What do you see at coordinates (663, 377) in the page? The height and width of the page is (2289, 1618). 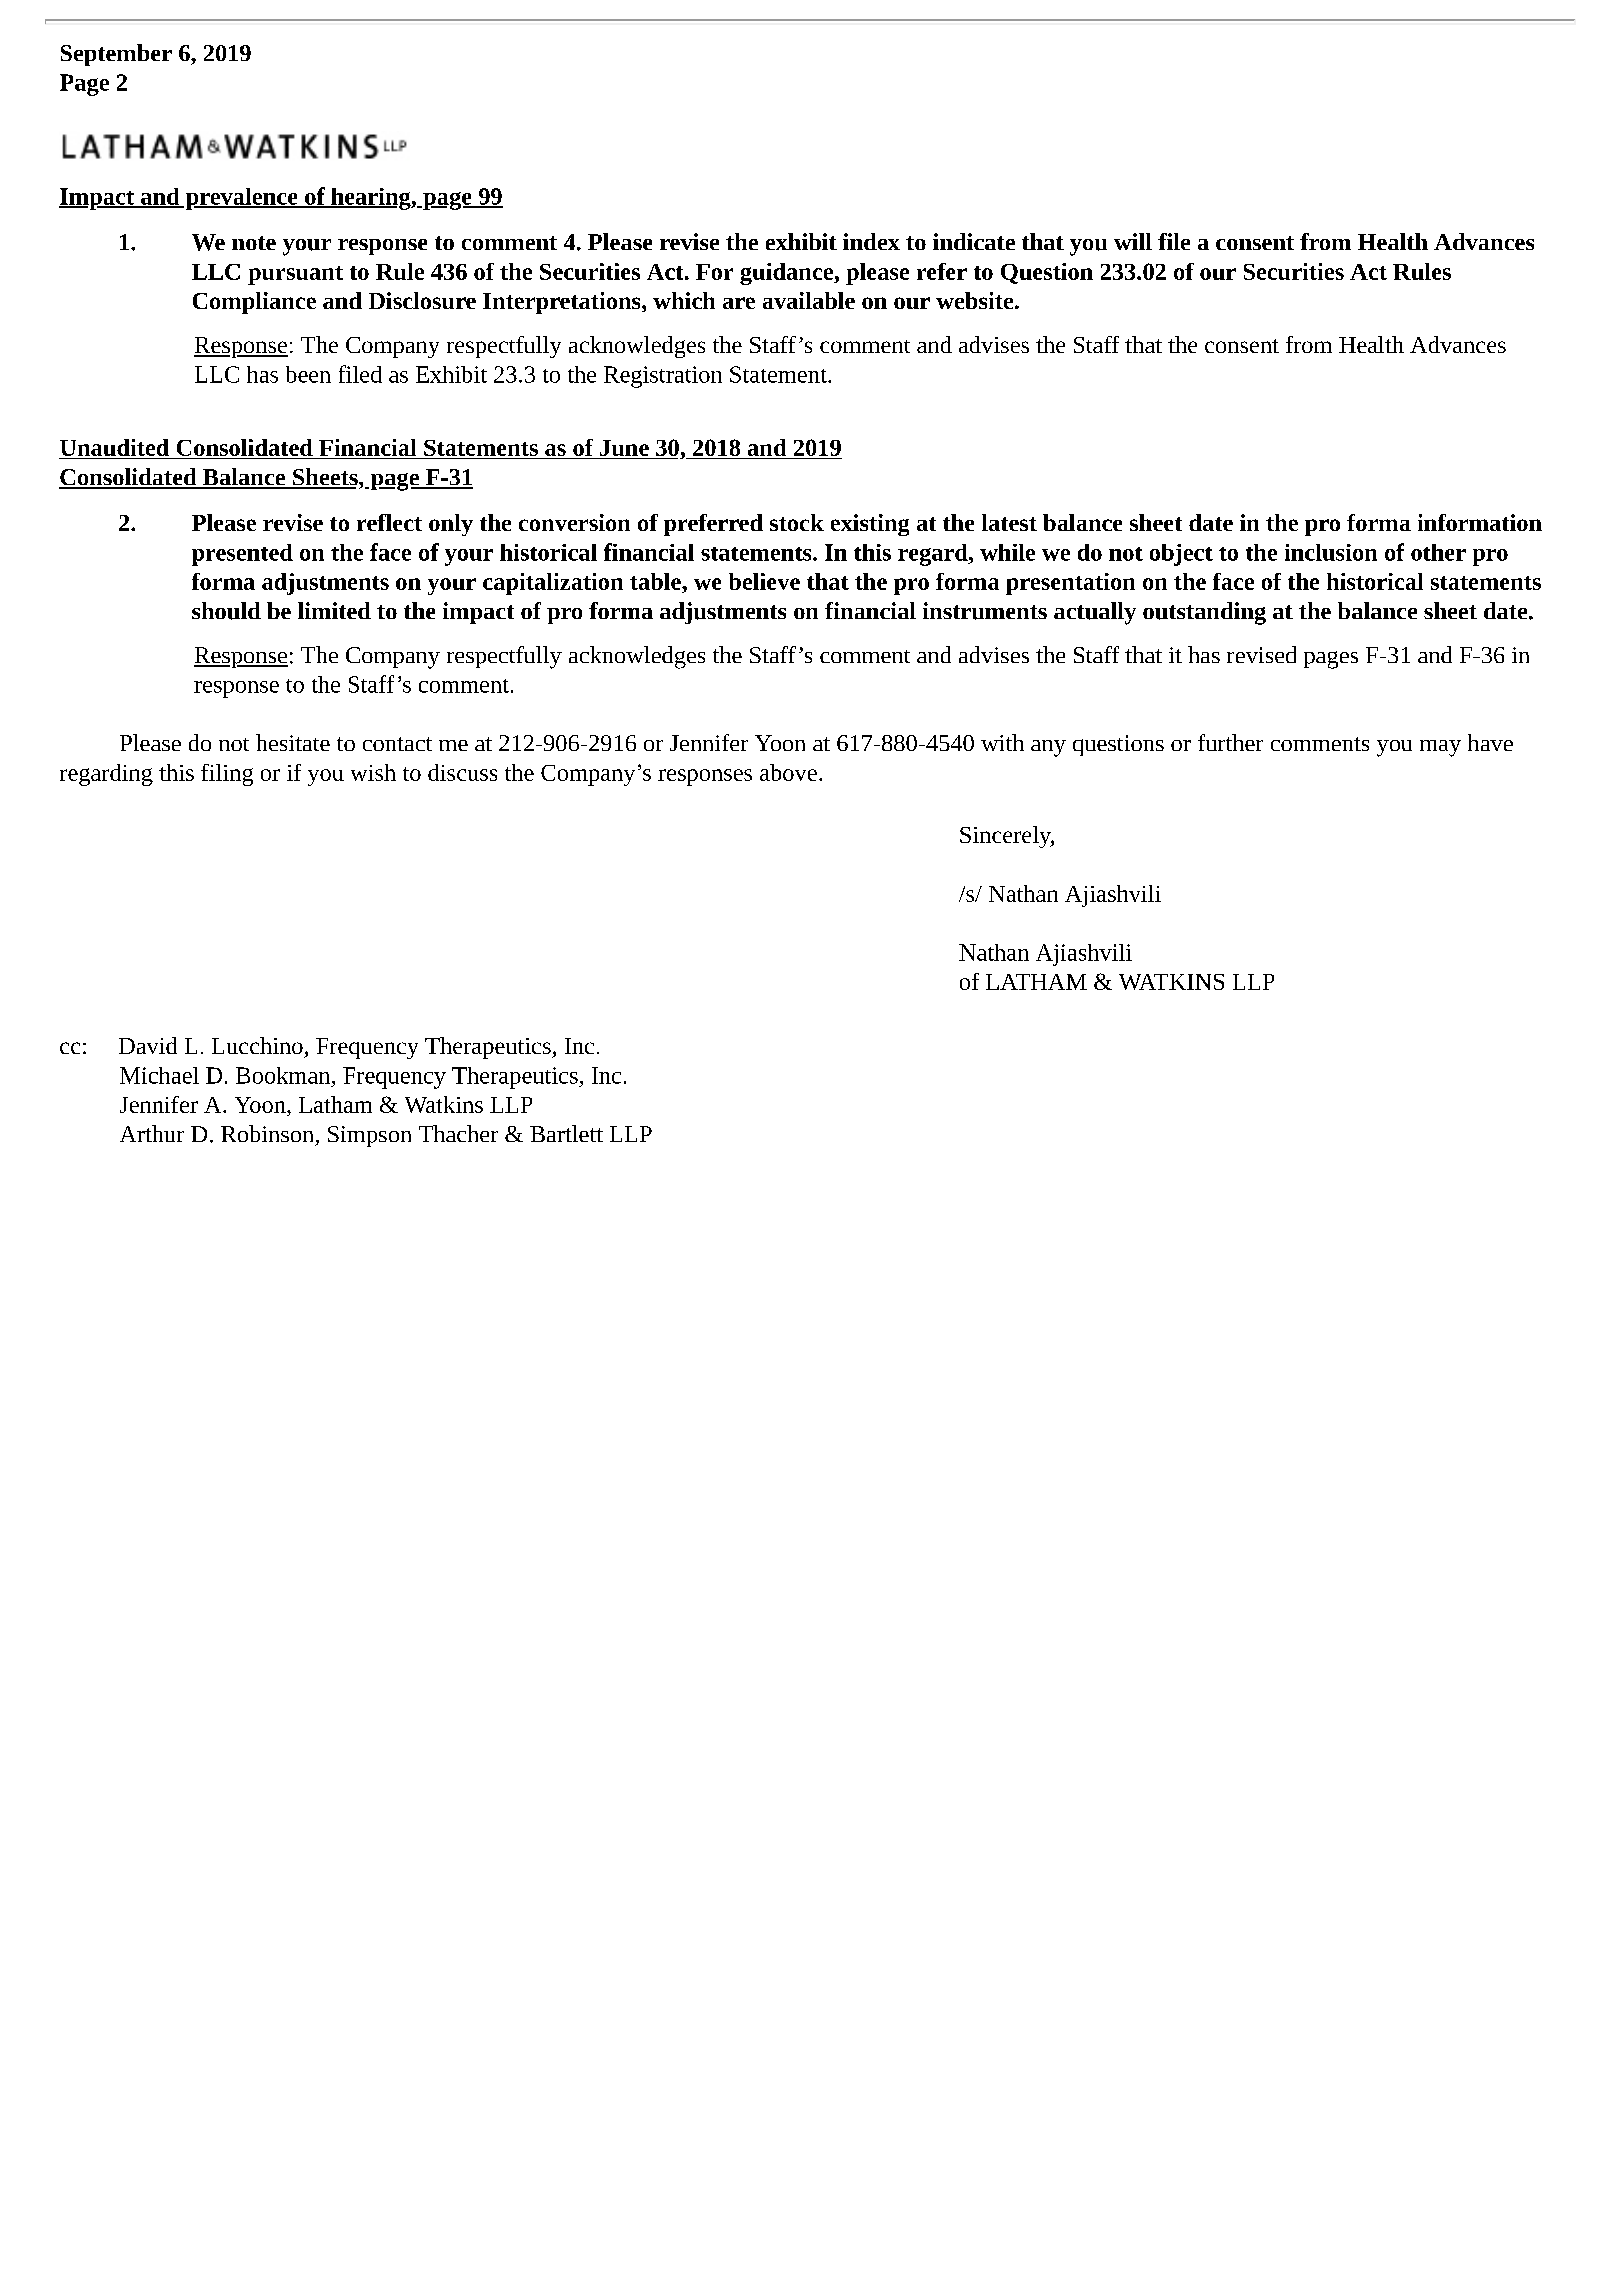 I see `Registration` at bounding box center [663, 377].
